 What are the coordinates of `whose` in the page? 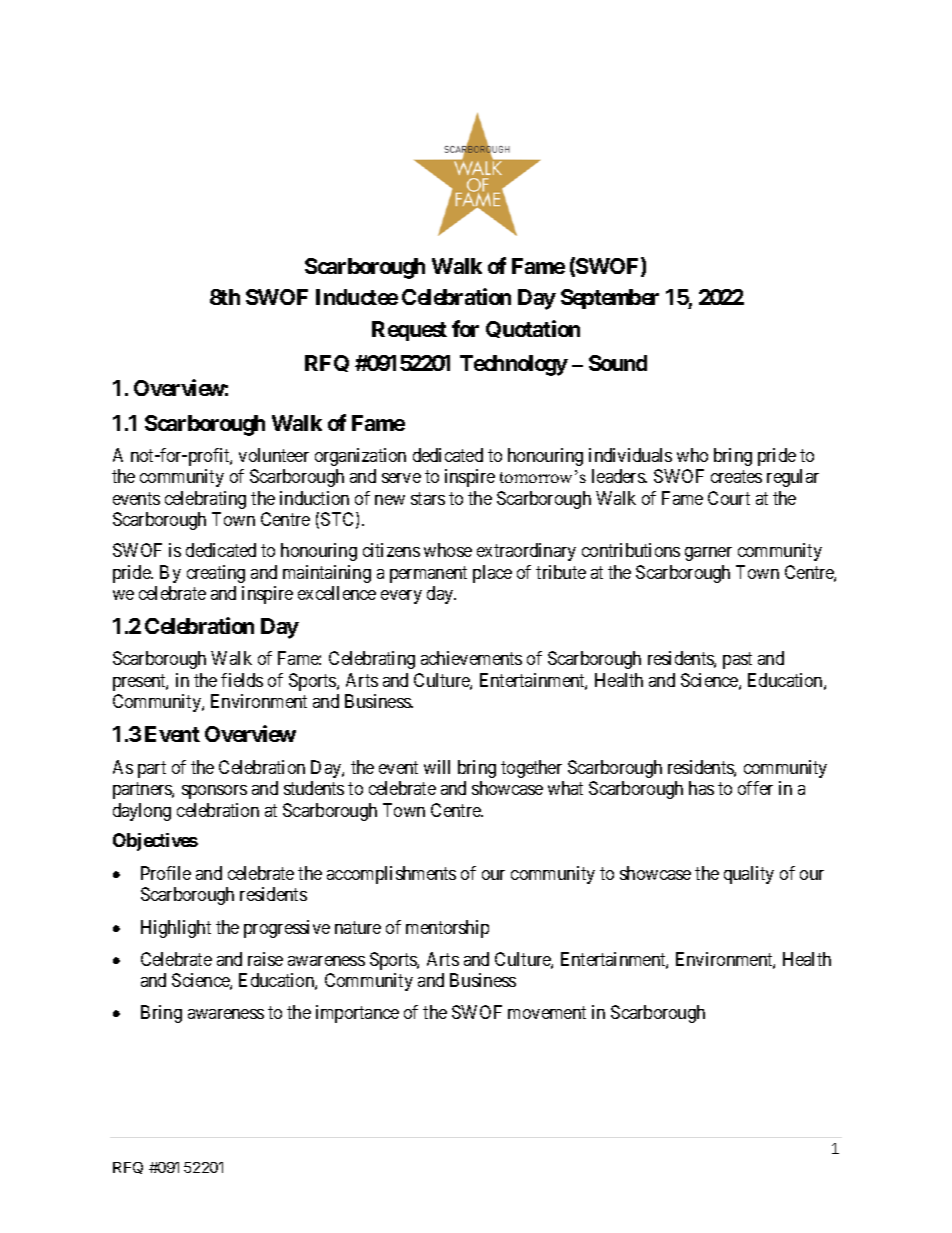 It's located at (448, 550).
